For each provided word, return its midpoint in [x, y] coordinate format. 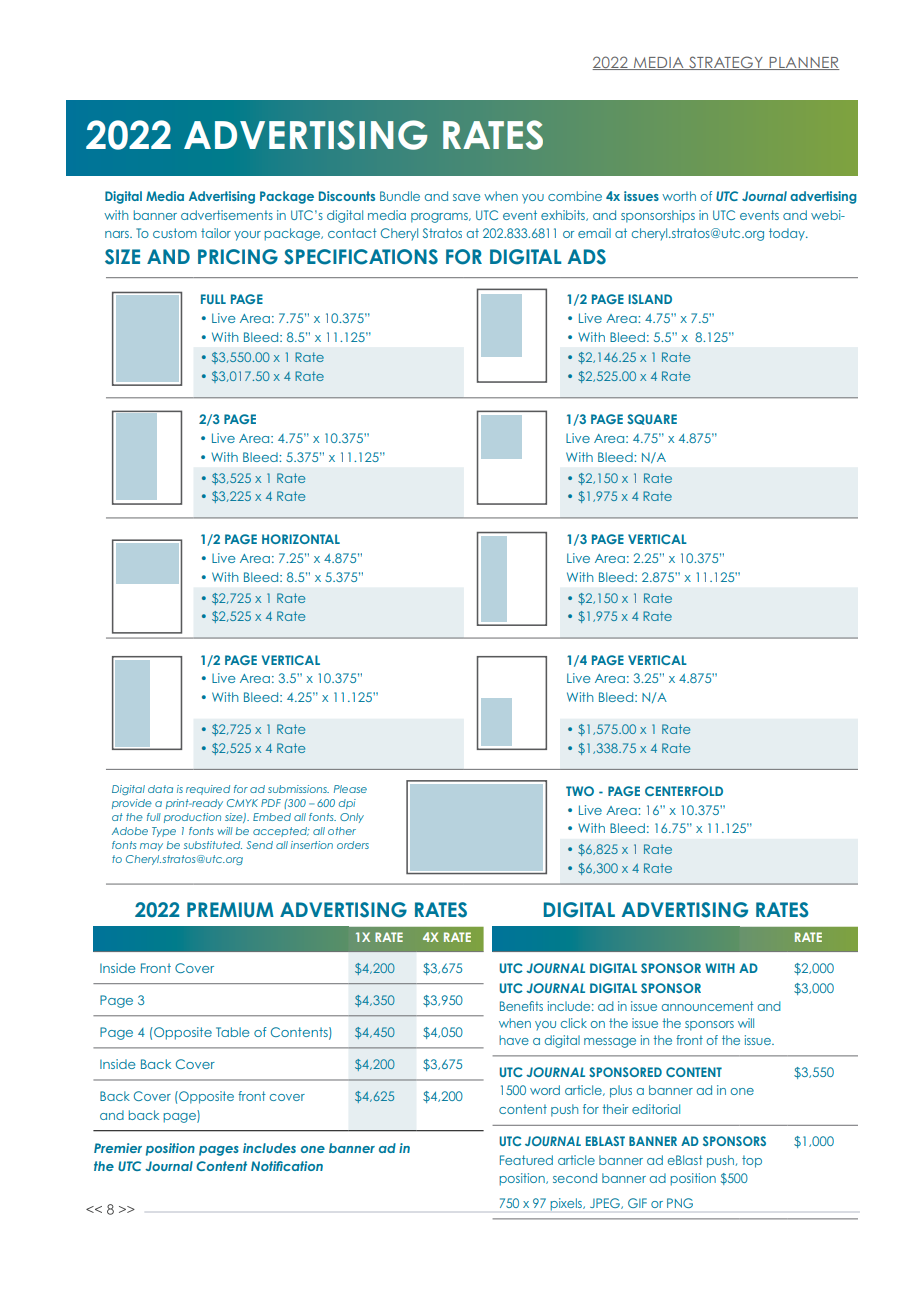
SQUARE [652, 419]
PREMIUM [230, 910]
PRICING [238, 257]
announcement [707, 1006]
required [208, 790]
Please [350, 789]
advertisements [227, 215]
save [466, 197]
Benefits [521, 1006]
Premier [118, 1148]
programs [440, 218]
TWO [580, 791]
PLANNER [803, 63]
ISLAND [650, 299]
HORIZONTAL [301, 539]
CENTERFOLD [684, 791]
